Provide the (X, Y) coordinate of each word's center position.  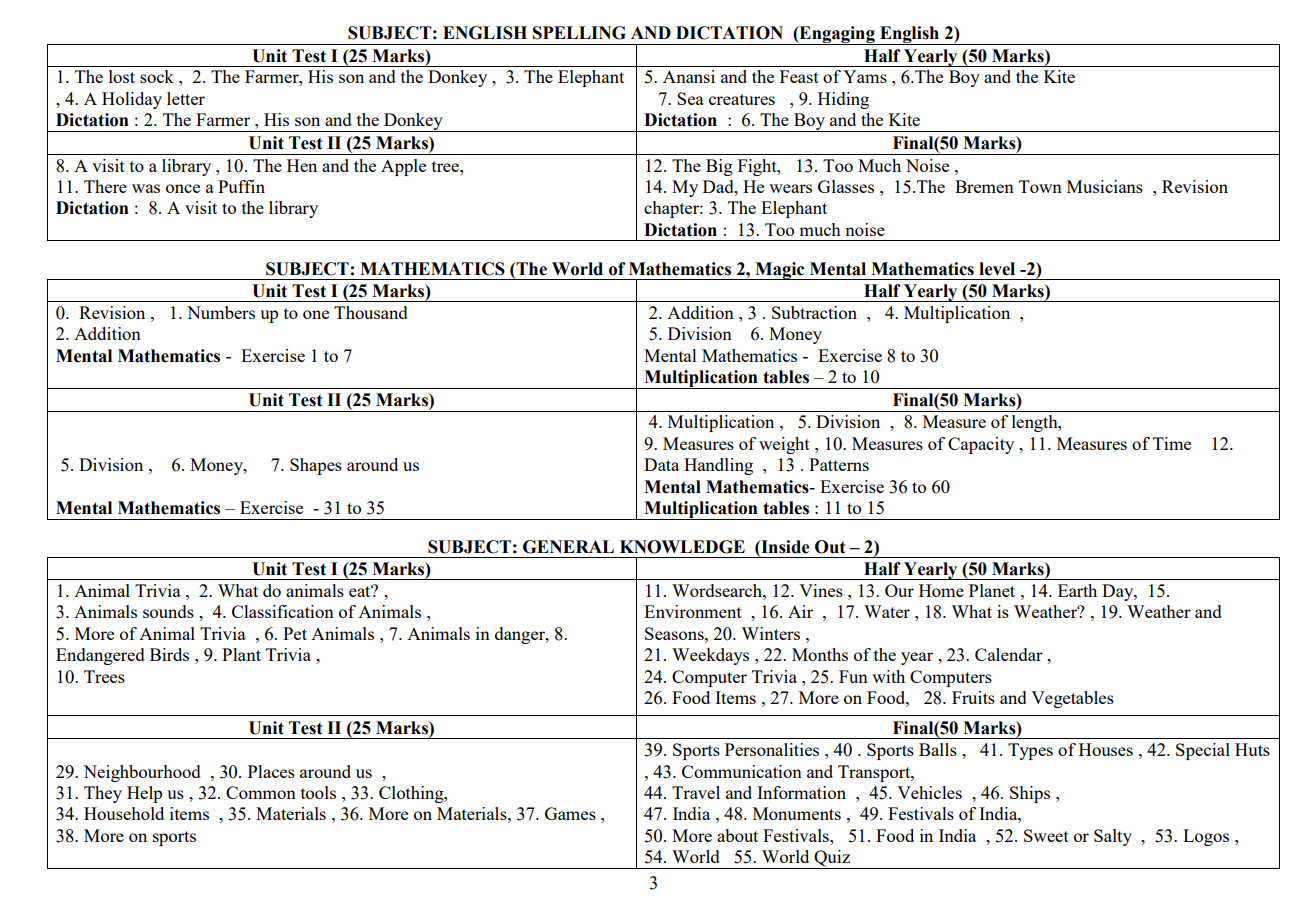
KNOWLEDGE (682, 547)
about (737, 835)
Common (261, 792)
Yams (865, 76)
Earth (1077, 590)
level (997, 269)
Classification (283, 611)
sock (157, 76)
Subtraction (814, 312)
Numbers (221, 312)
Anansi (689, 76)
